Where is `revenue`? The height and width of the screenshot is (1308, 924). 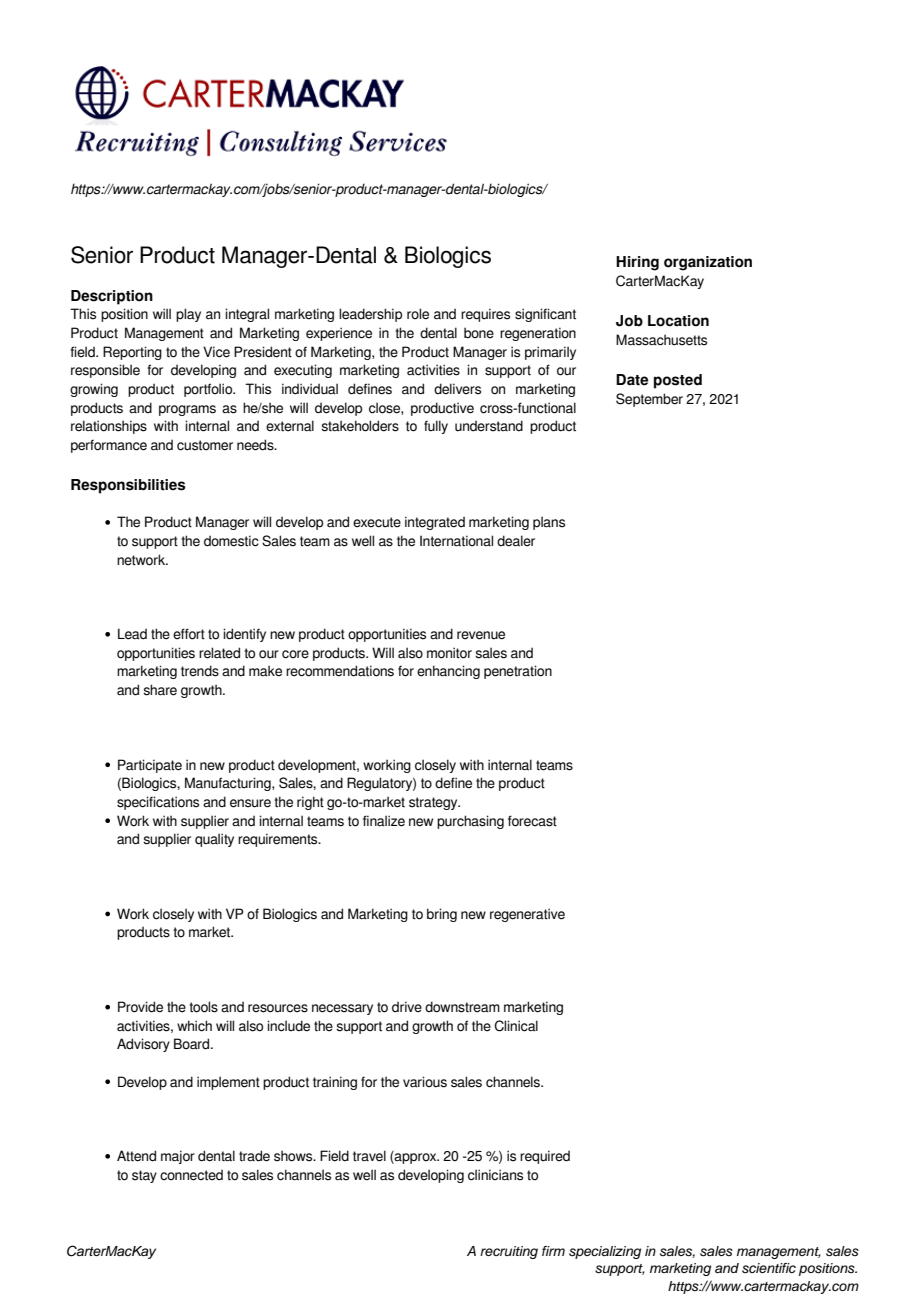
revenue is located at coordinates (481, 635).
